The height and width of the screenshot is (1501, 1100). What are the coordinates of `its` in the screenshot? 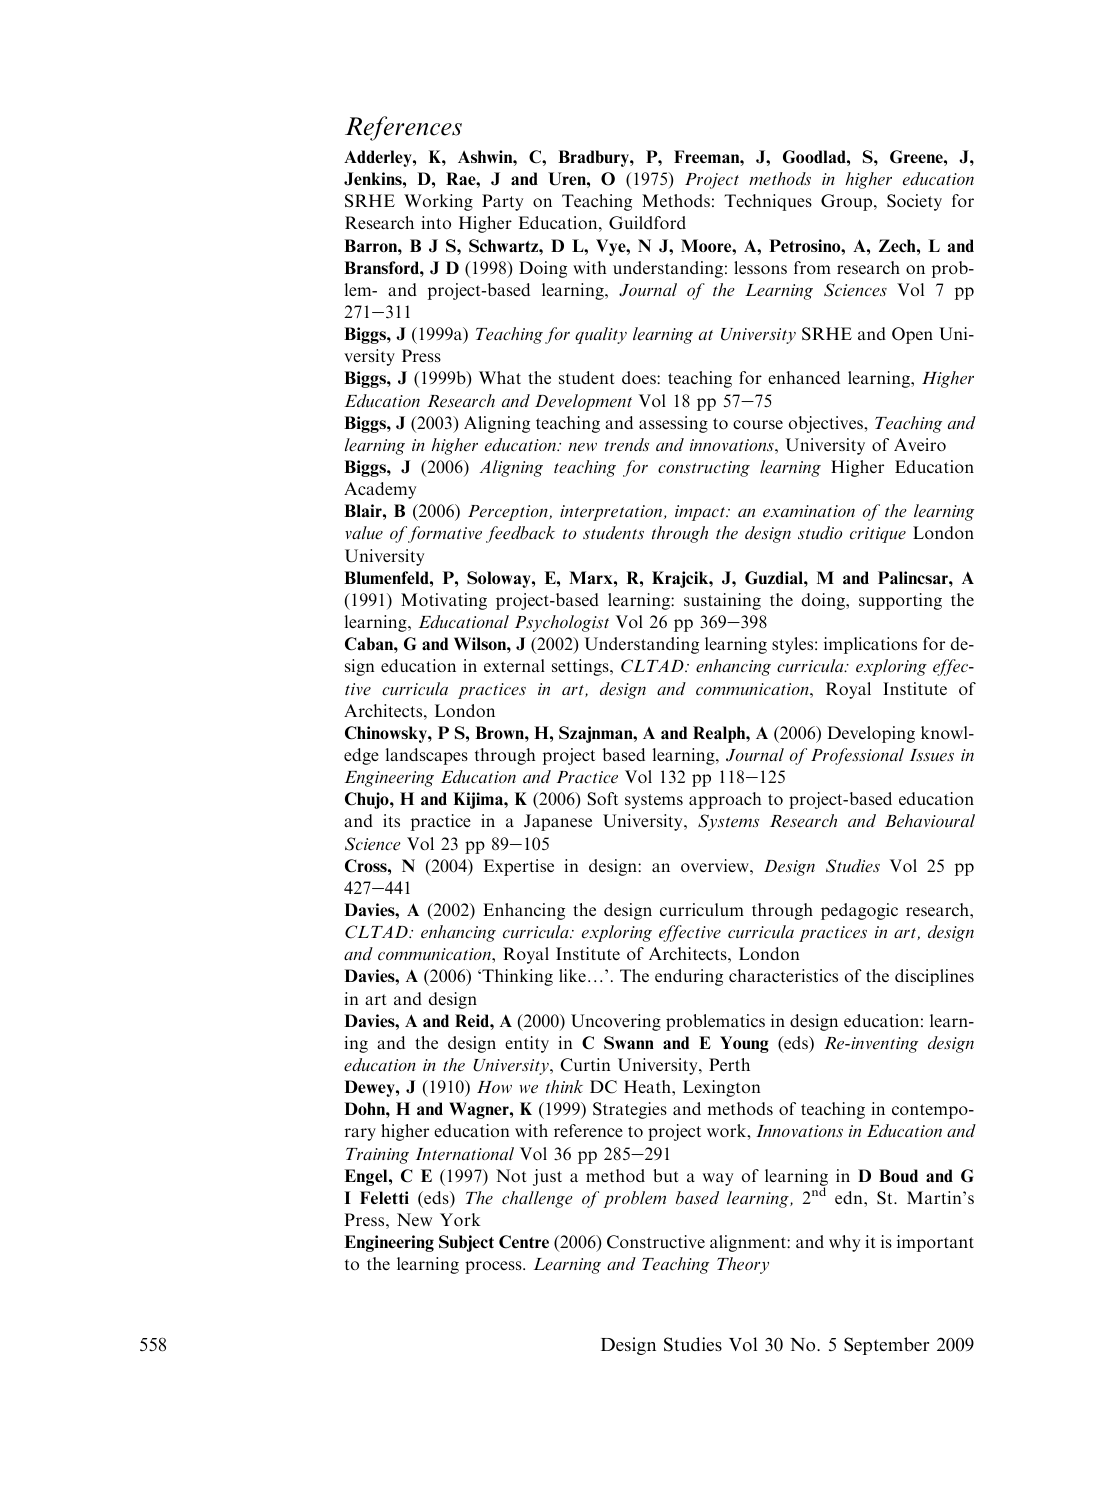 It's located at (391, 820).
